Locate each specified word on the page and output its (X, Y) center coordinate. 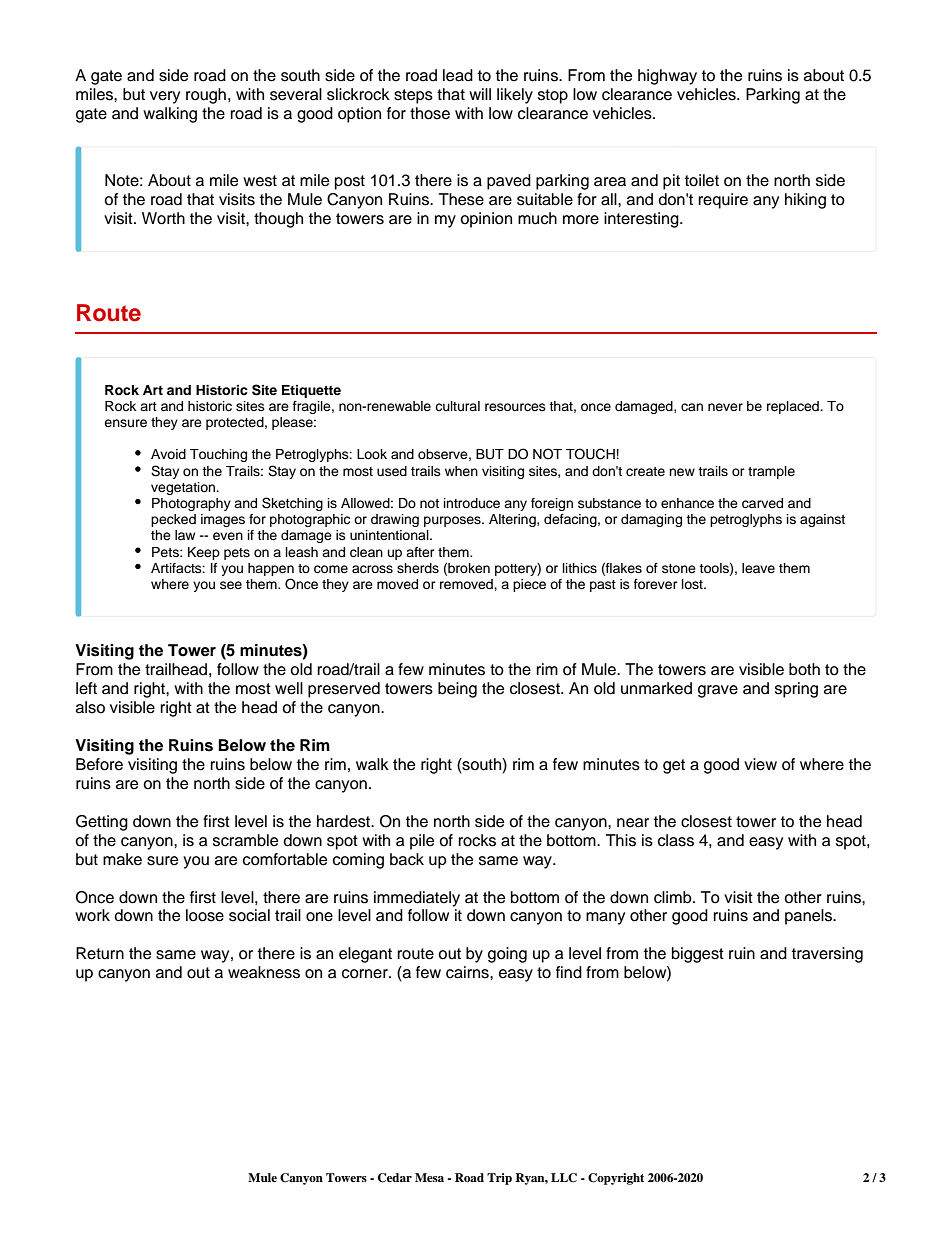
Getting (102, 823)
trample (771, 472)
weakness (264, 972)
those (430, 113)
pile (422, 842)
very (165, 97)
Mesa (429, 1177)
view (760, 764)
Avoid (168, 454)
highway (667, 77)
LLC (564, 1178)
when (461, 471)
